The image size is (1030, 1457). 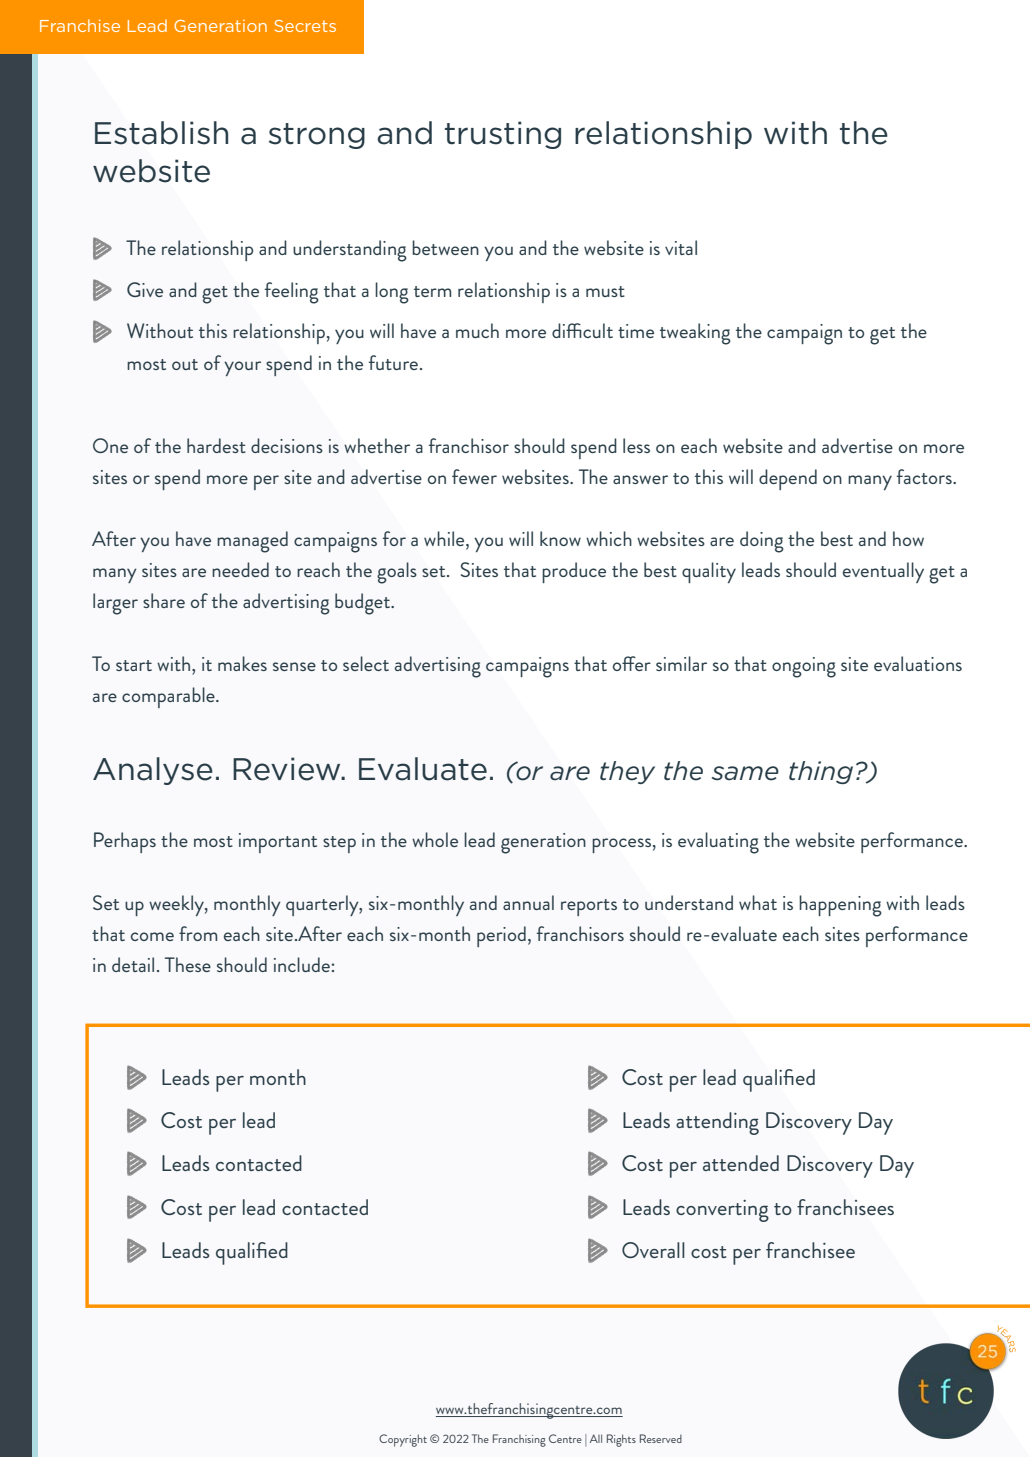 What do you see at coordinates (788, 479) in the screenshot?
I see `depend` at bounding box center [788, 479].
